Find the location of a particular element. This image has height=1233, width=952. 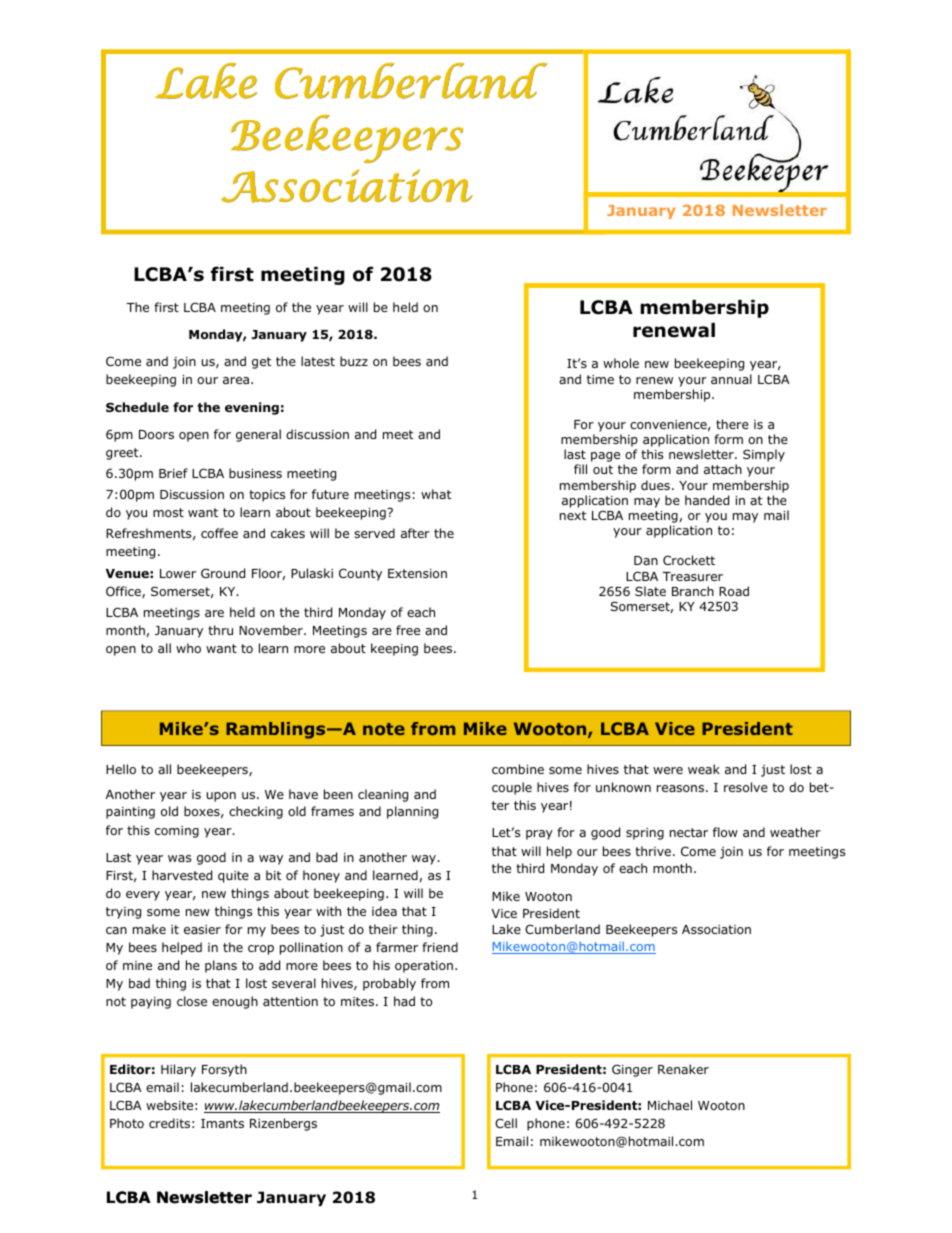

Cell is located at coordinates (506, 1123).
